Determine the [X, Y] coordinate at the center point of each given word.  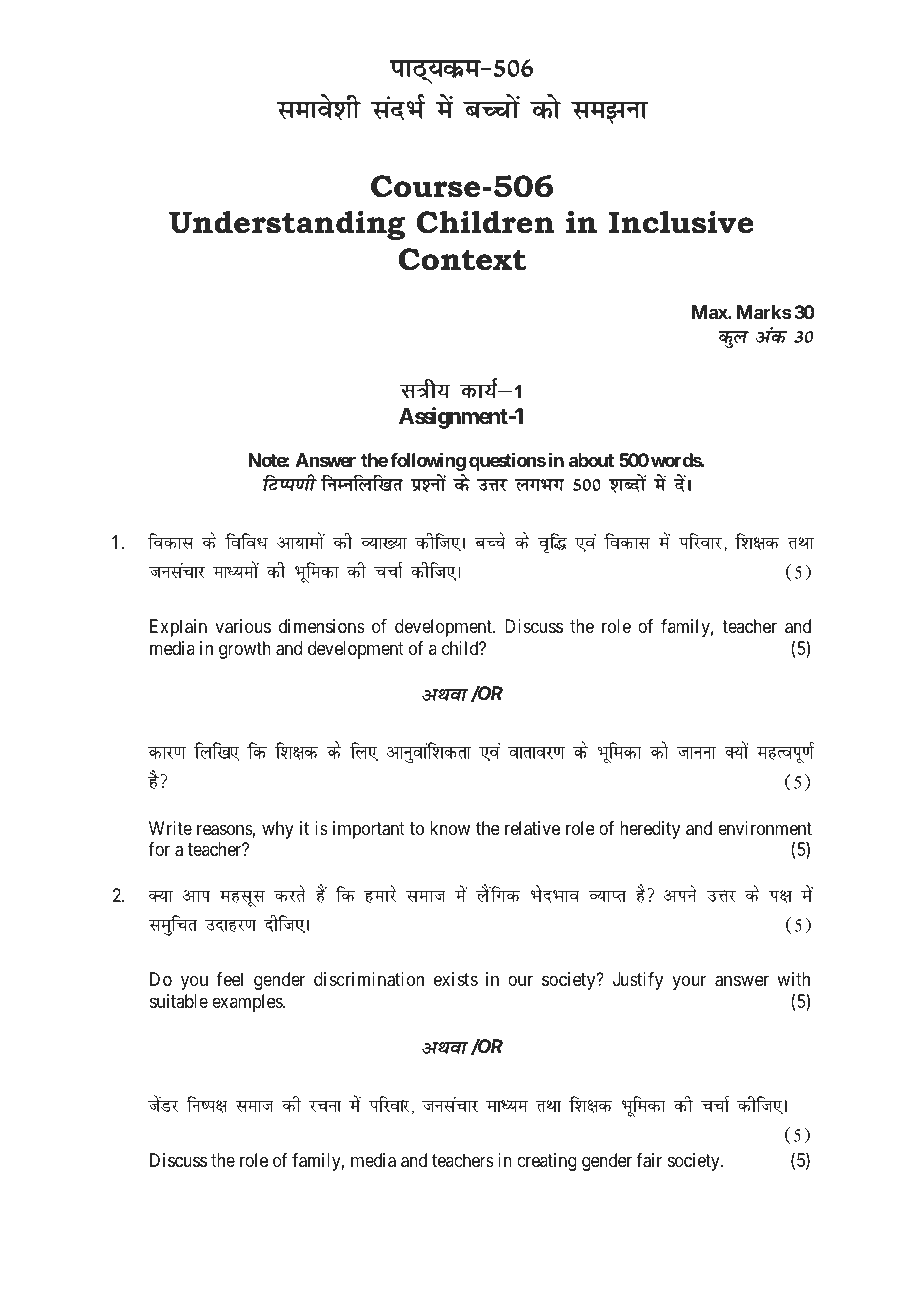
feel [229, 979]
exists [456, 979]
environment [765, 828]
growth [245, 650]
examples [248, 1003]
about [591, 460]
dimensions [322, 626]
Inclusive [681, 222]
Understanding [287, 225]
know [450, 828]
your [689, 983]
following [428, 463]
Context [462, 259]
